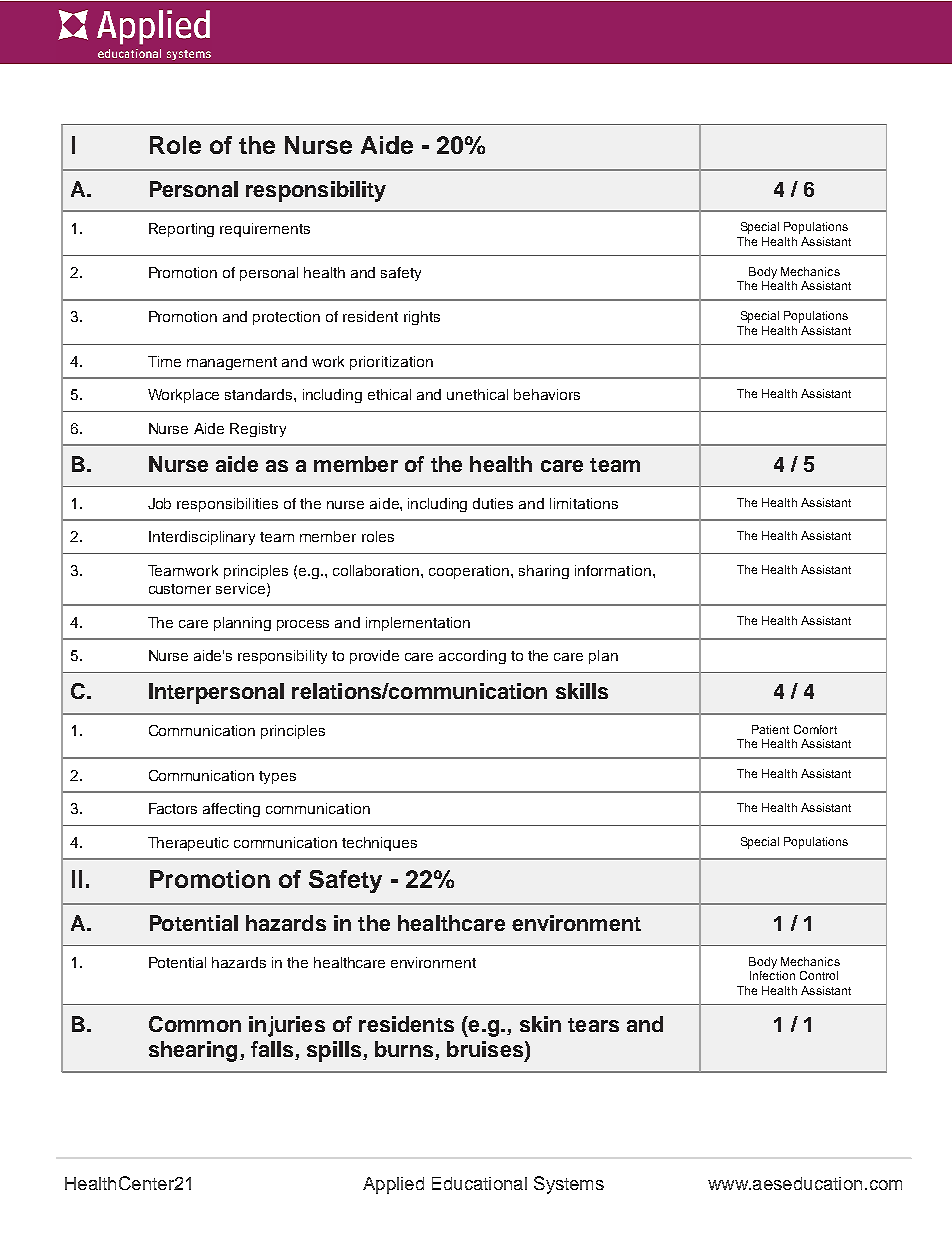 The width and height of the screenshot is (952, 1233). What do you see at coordinates (265, 230) in the screenshot?
I see `requirements` at bounding box center [265, 230].
